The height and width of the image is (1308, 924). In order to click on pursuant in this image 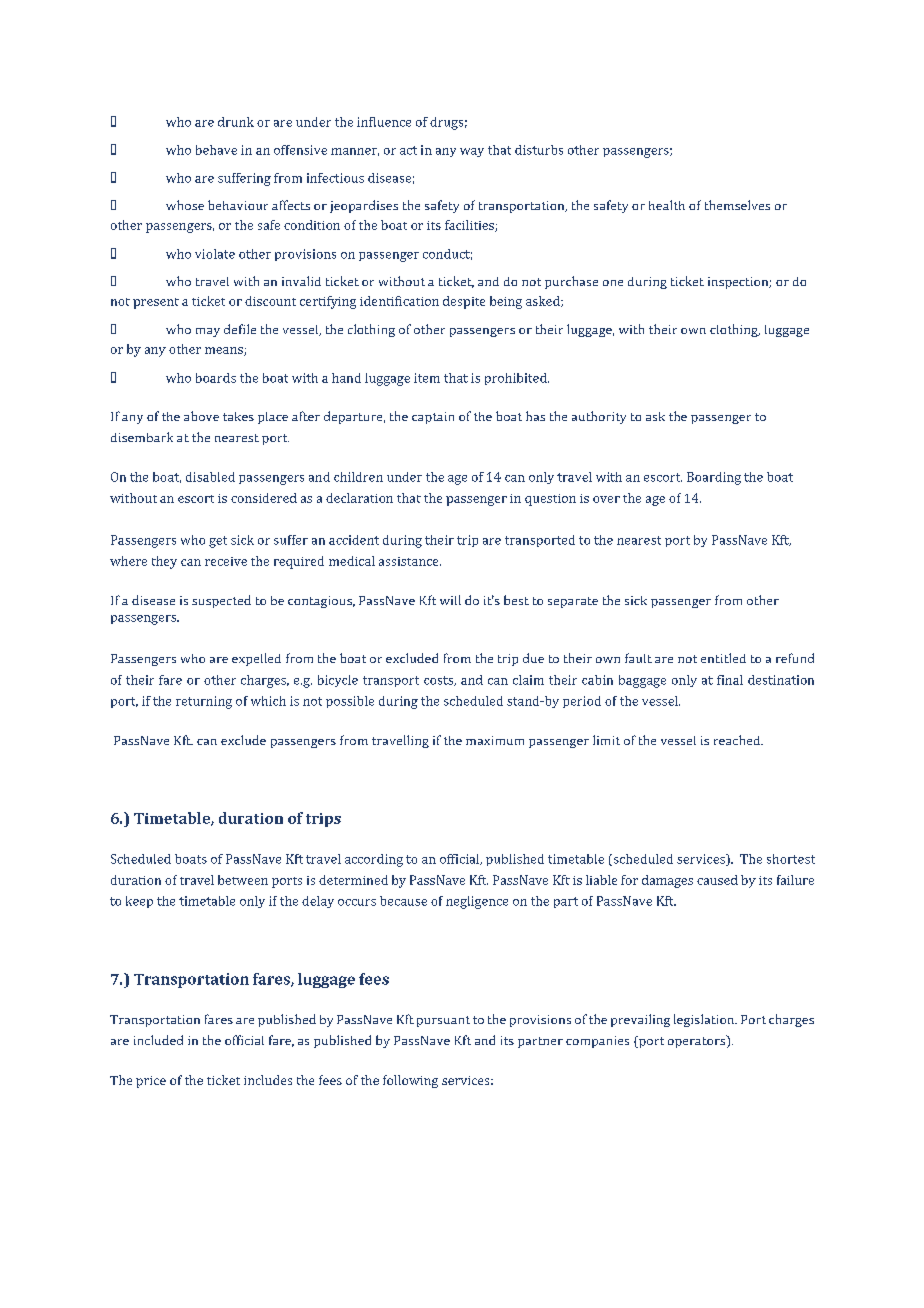, I will do `click(443, 1021)`.
